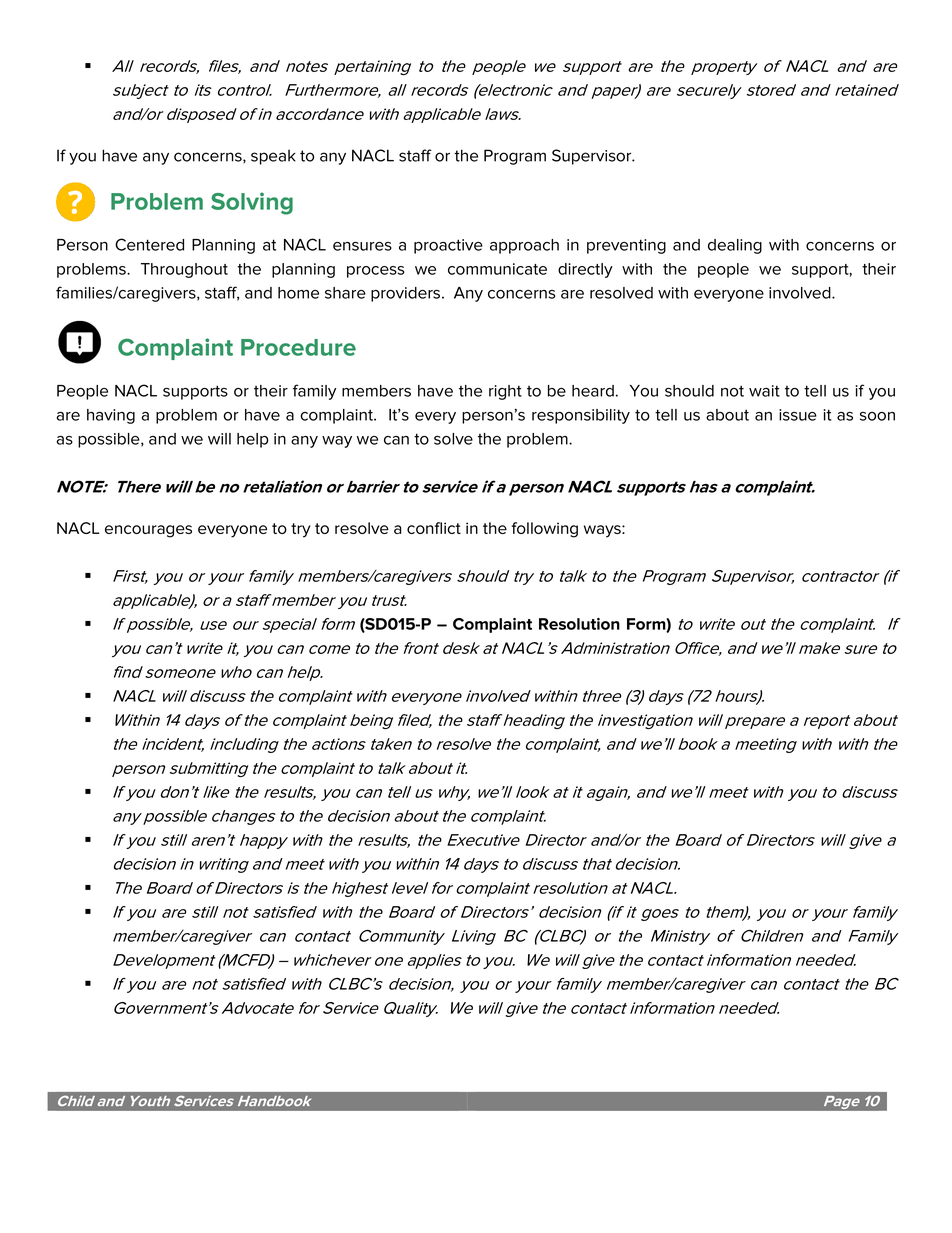 Image resolution: width=952 pixels, height=1233 pixels. I want to click on Procedure, so click(298, 347).
